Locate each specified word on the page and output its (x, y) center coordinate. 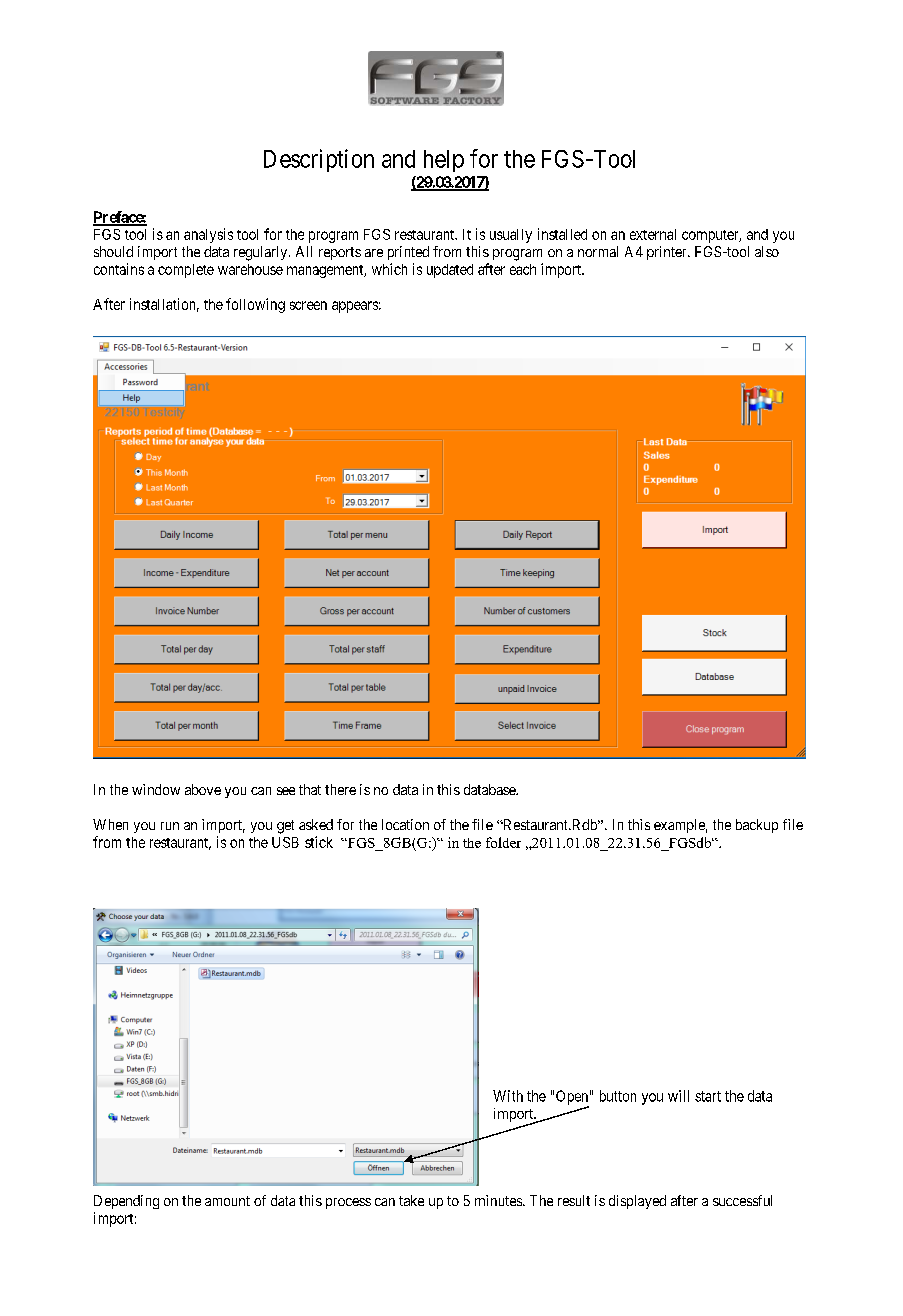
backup (757, 826)
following (255, 305)
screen (308, 305)
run (170, 826)
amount (227, 1201)
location (405, 824)
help (444, 161)
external (653, 234)
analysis (208, 235)
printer (668, 253)
